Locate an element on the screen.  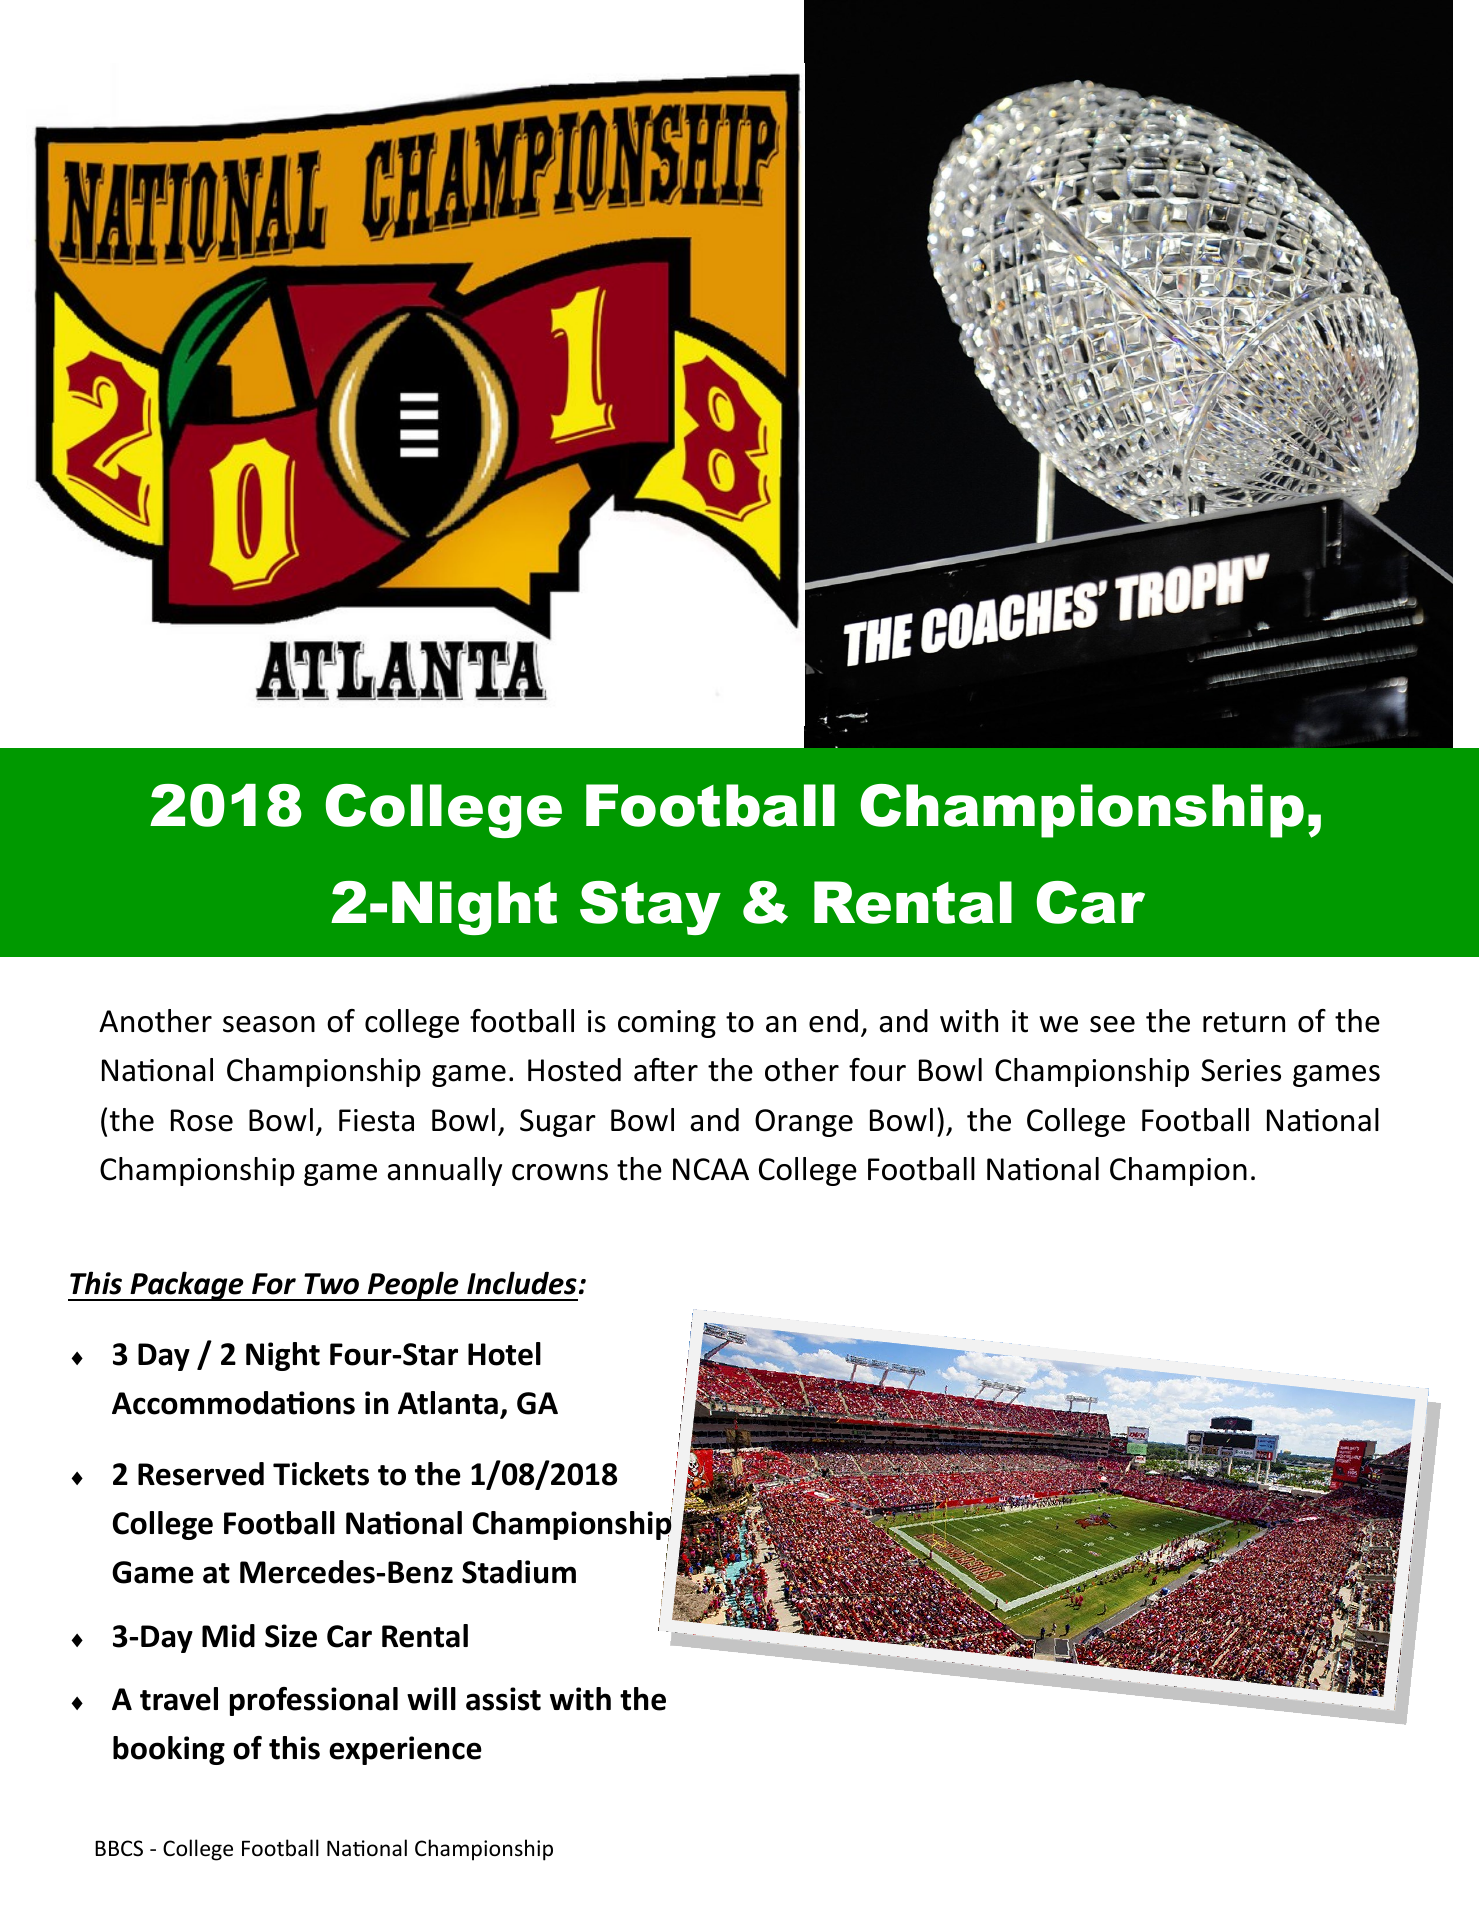
Hotel is located at coordinates (504, 1354).
